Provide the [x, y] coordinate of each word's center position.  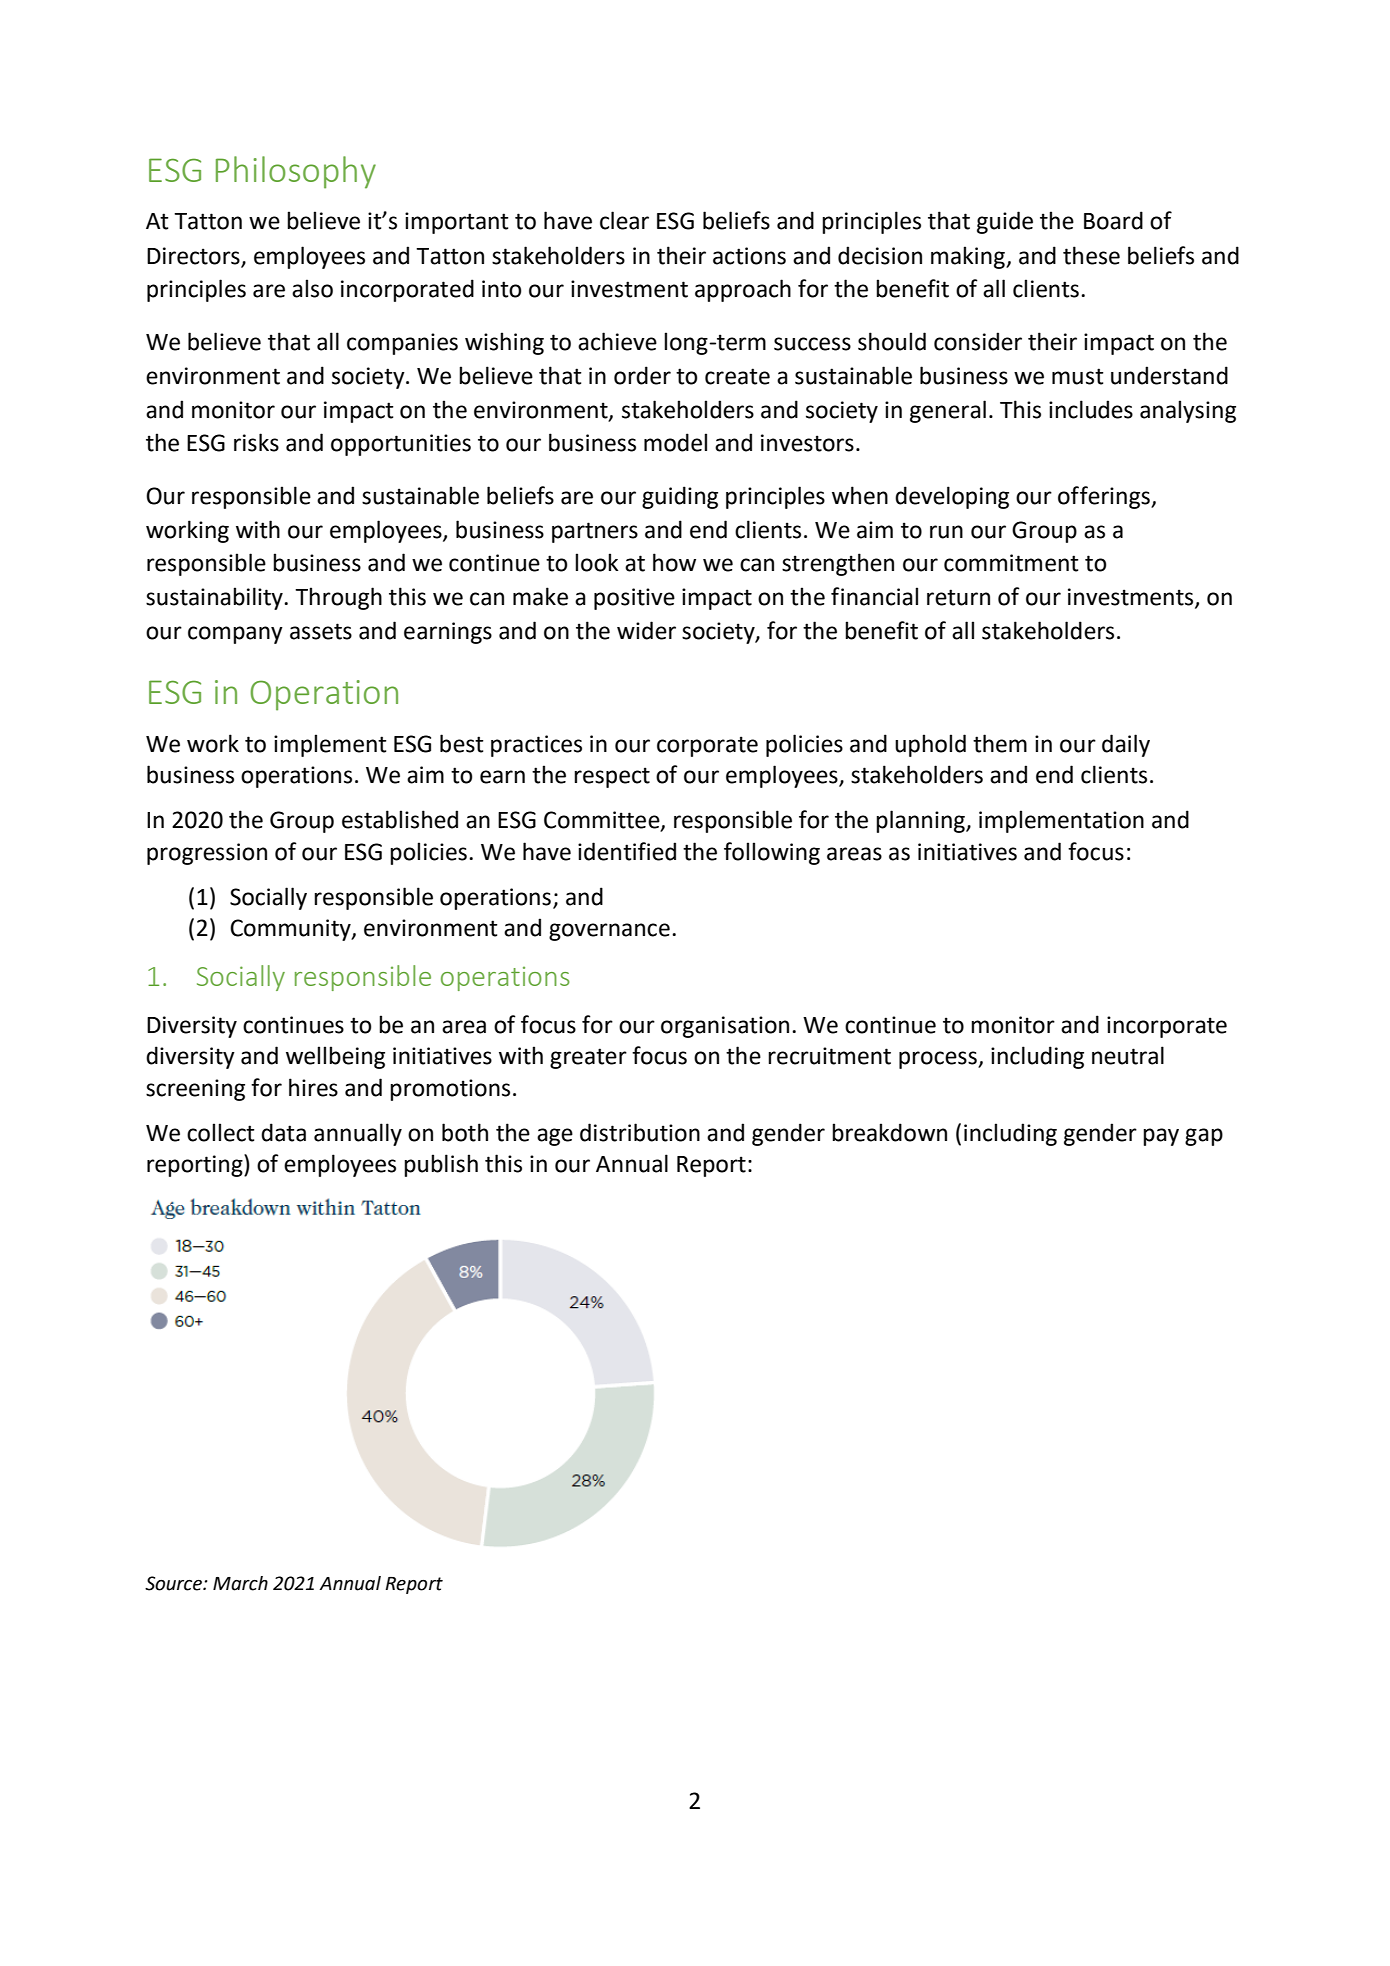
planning [921, 821]
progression [207, 854]
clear [624, 220]
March [240, 1583]
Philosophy [296, 172]
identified [627, 851]
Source [174, 1583]
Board [1113, 220]
